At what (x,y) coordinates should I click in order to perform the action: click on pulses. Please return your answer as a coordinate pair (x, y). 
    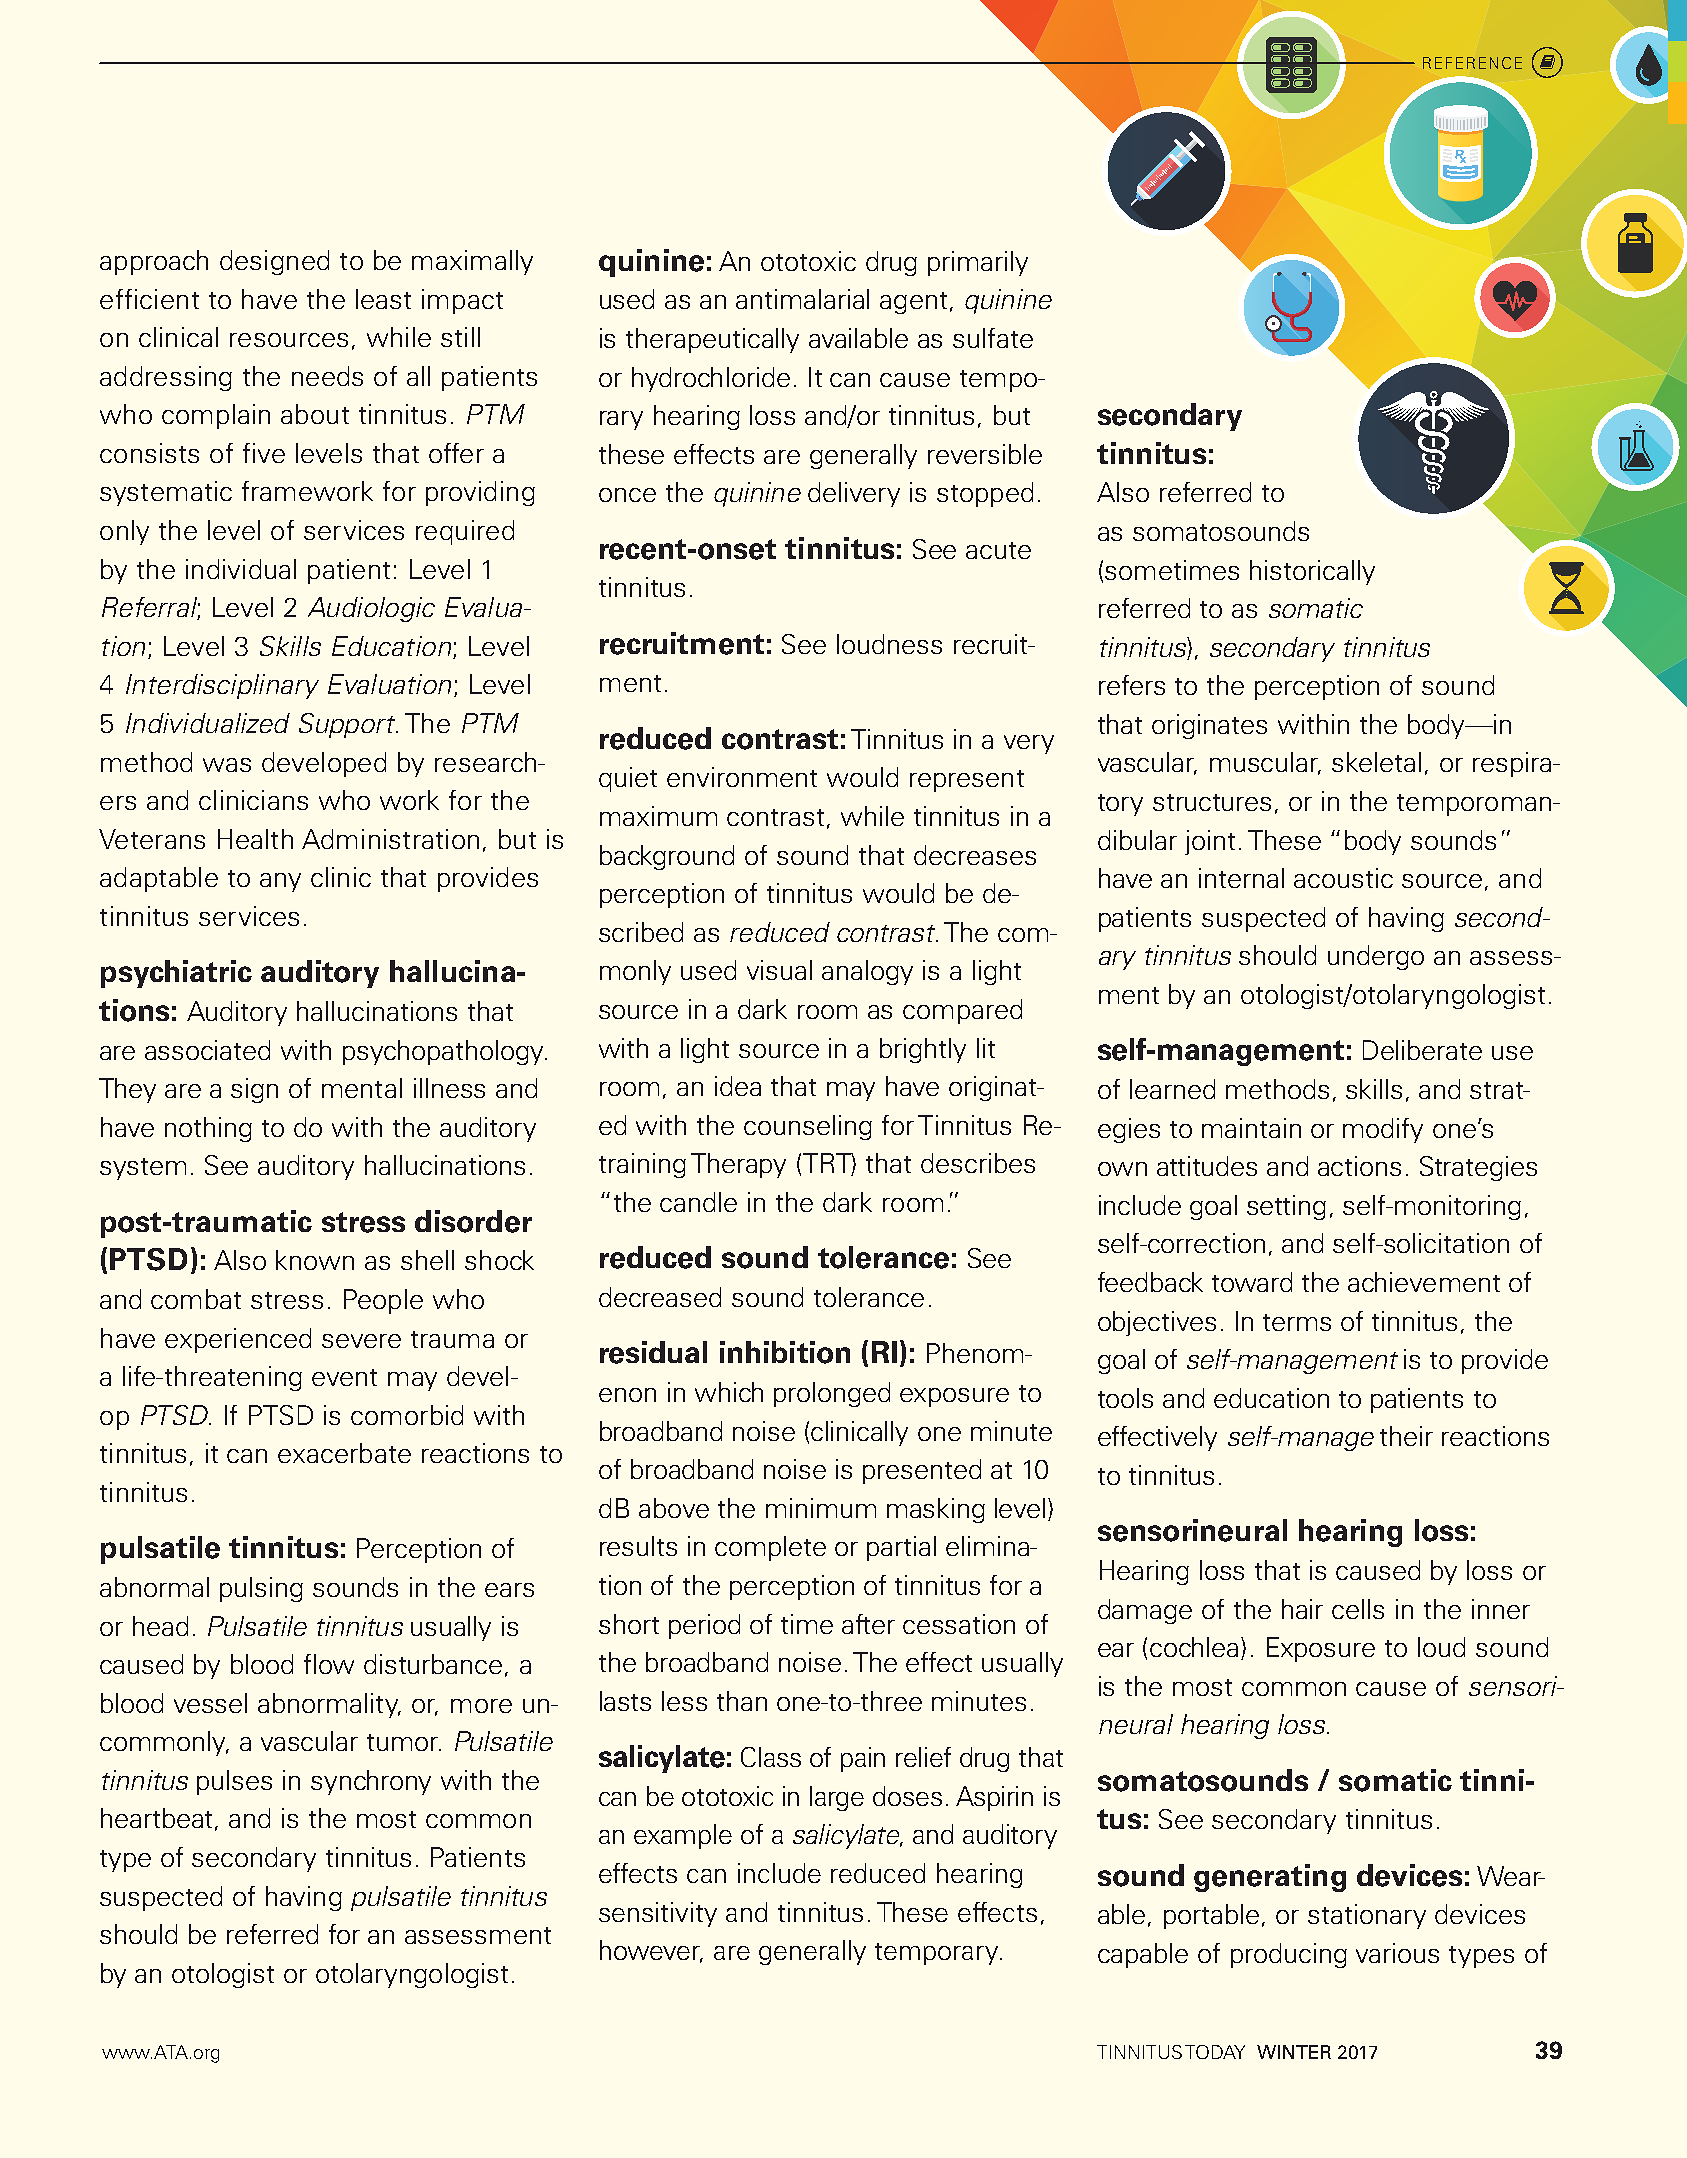
    Looking at the image, I should click on (234, 1782).
